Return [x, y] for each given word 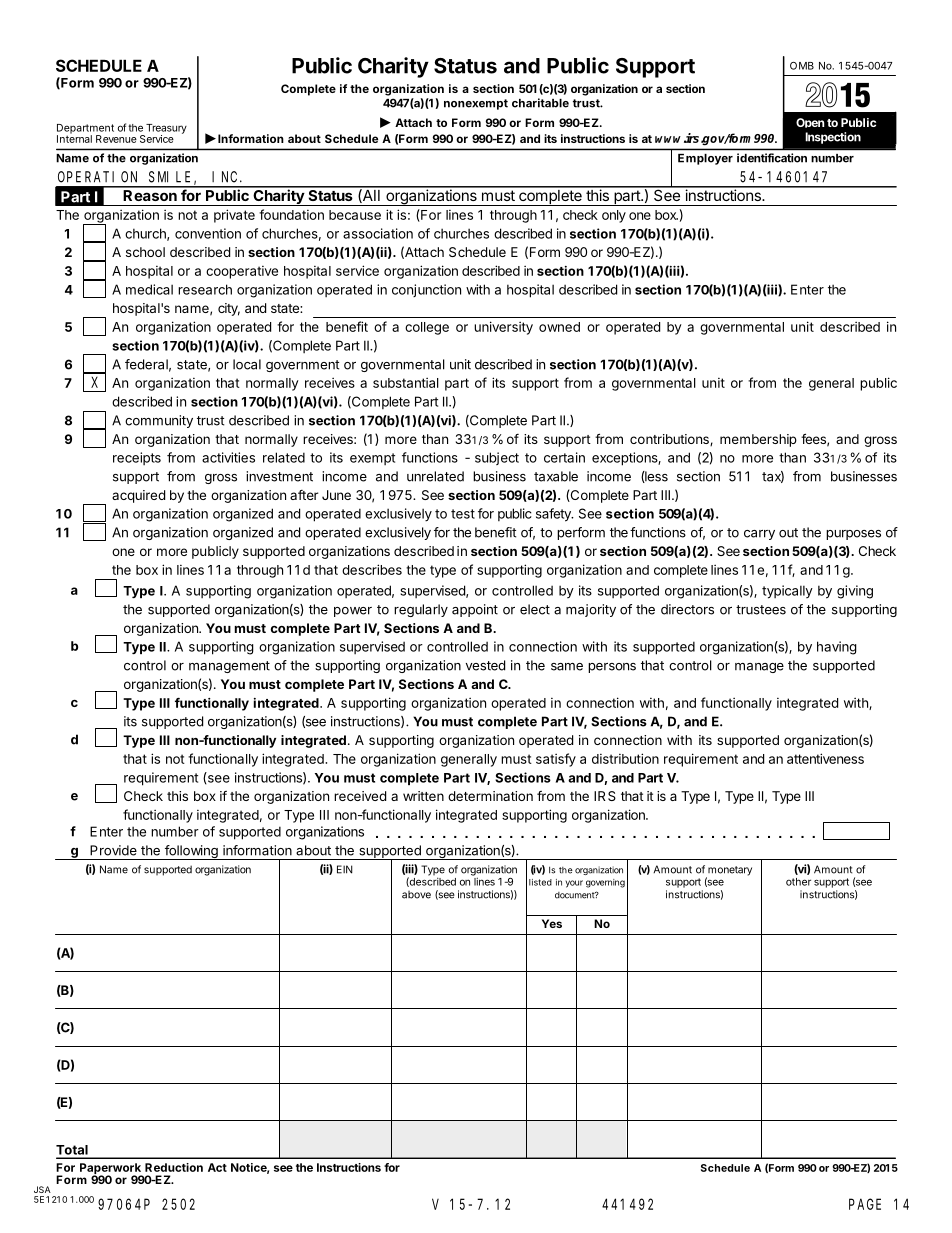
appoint [475, 610]
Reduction [174, 1167]
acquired [138, 496]
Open [810, 123]
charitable [540, 103]
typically [787, 592]
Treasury [165, 130]
